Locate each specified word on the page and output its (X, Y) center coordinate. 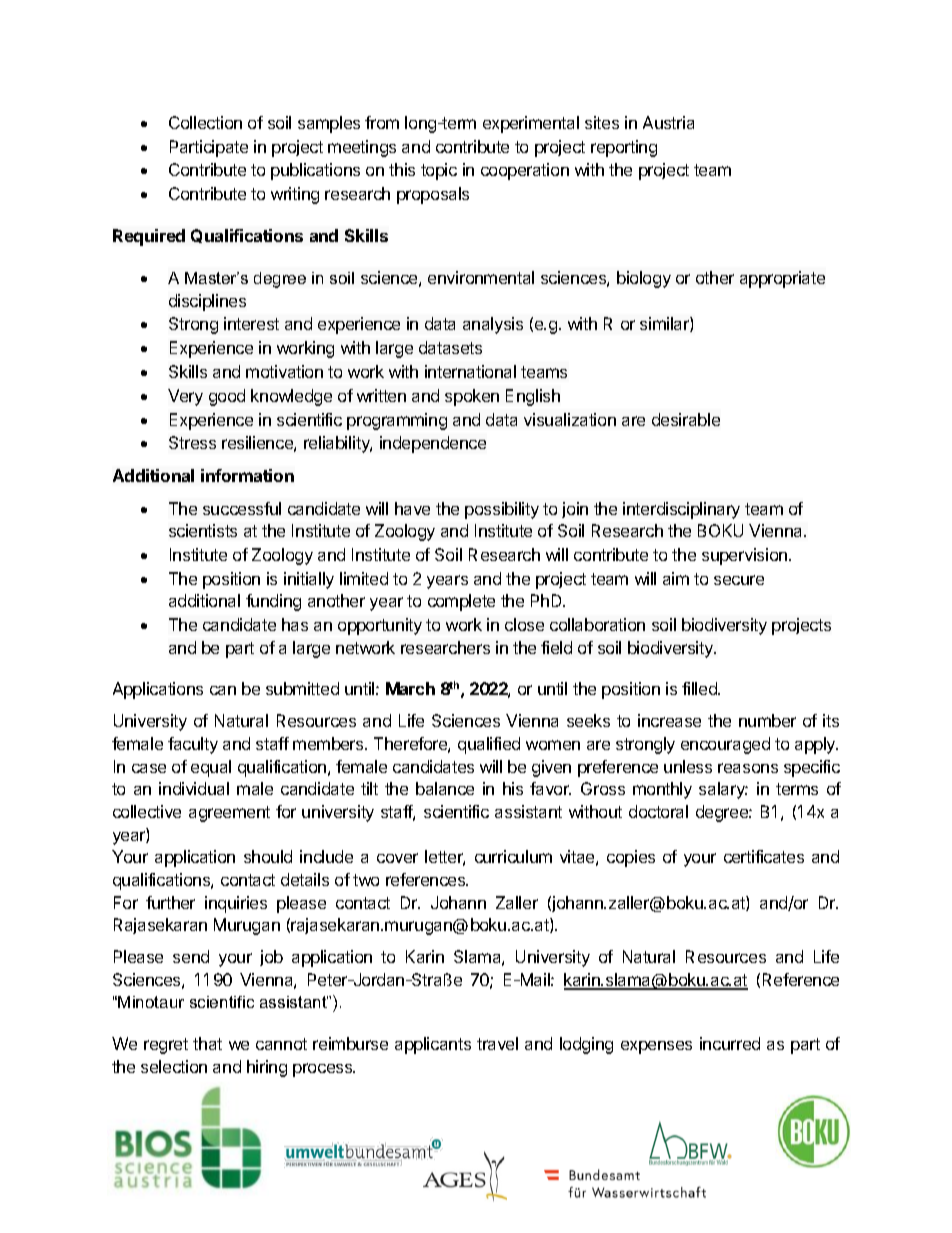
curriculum (513, 856)
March (410, 688)
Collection (205, 122)
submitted (302, 688)
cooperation (525, 171)
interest (251, 323)
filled (700, 688)
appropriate (782, 279)
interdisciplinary (681, 510)
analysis (493, 325)
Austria (668, 122)
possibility (502, 510)
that (207, 1043)
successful (242, 508)
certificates (764, 856)
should (268, 856)
